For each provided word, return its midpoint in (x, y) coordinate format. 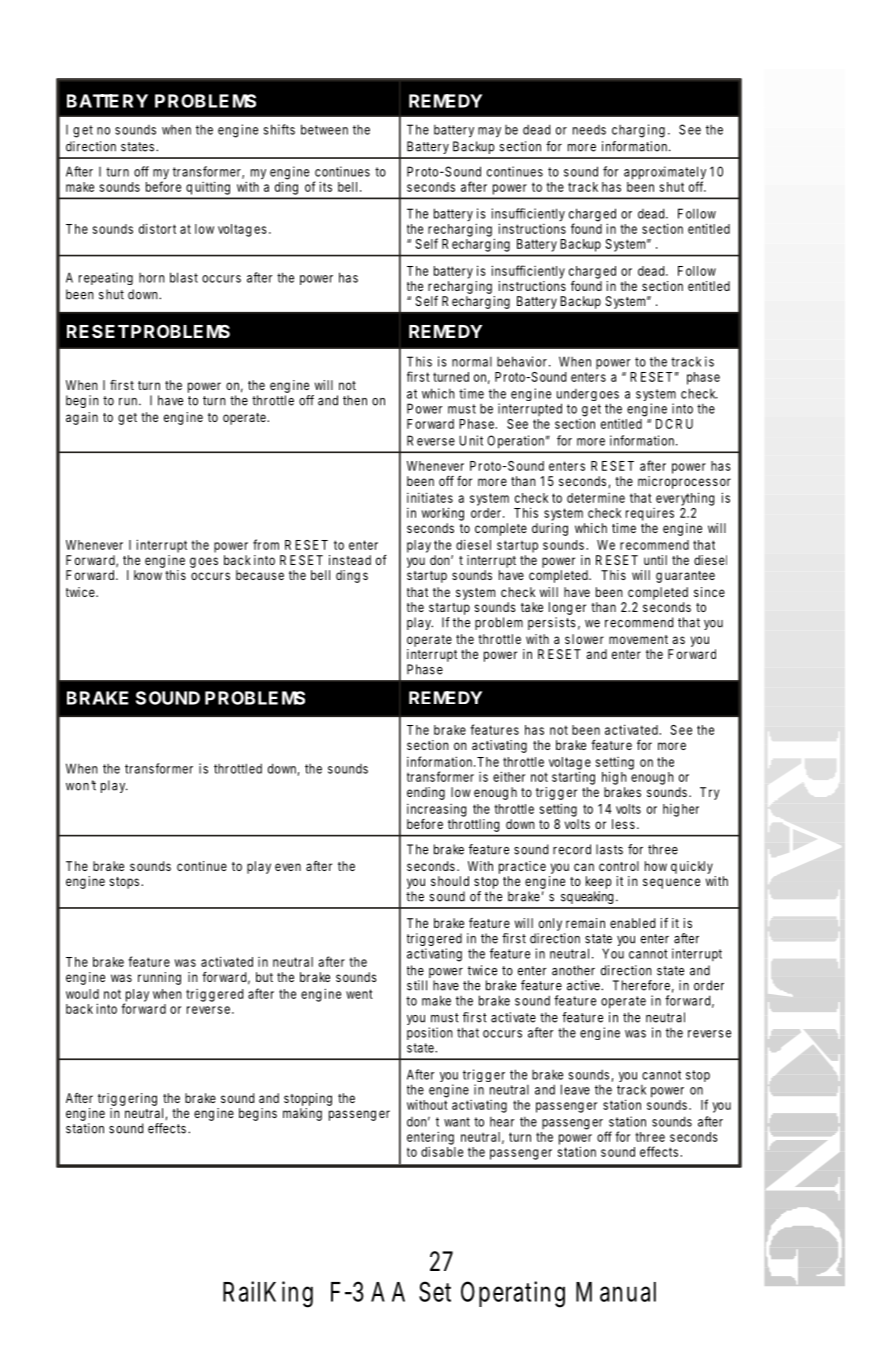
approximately (665, 174)
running (159, 978)
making (302, 1114)
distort (157, 228)
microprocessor (684, 482)
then (355, 400)
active (585, 985)
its (325, 186)
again (82, 418)
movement (638, 639)
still (417, 985)
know (148, 575)
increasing (437, 810)
